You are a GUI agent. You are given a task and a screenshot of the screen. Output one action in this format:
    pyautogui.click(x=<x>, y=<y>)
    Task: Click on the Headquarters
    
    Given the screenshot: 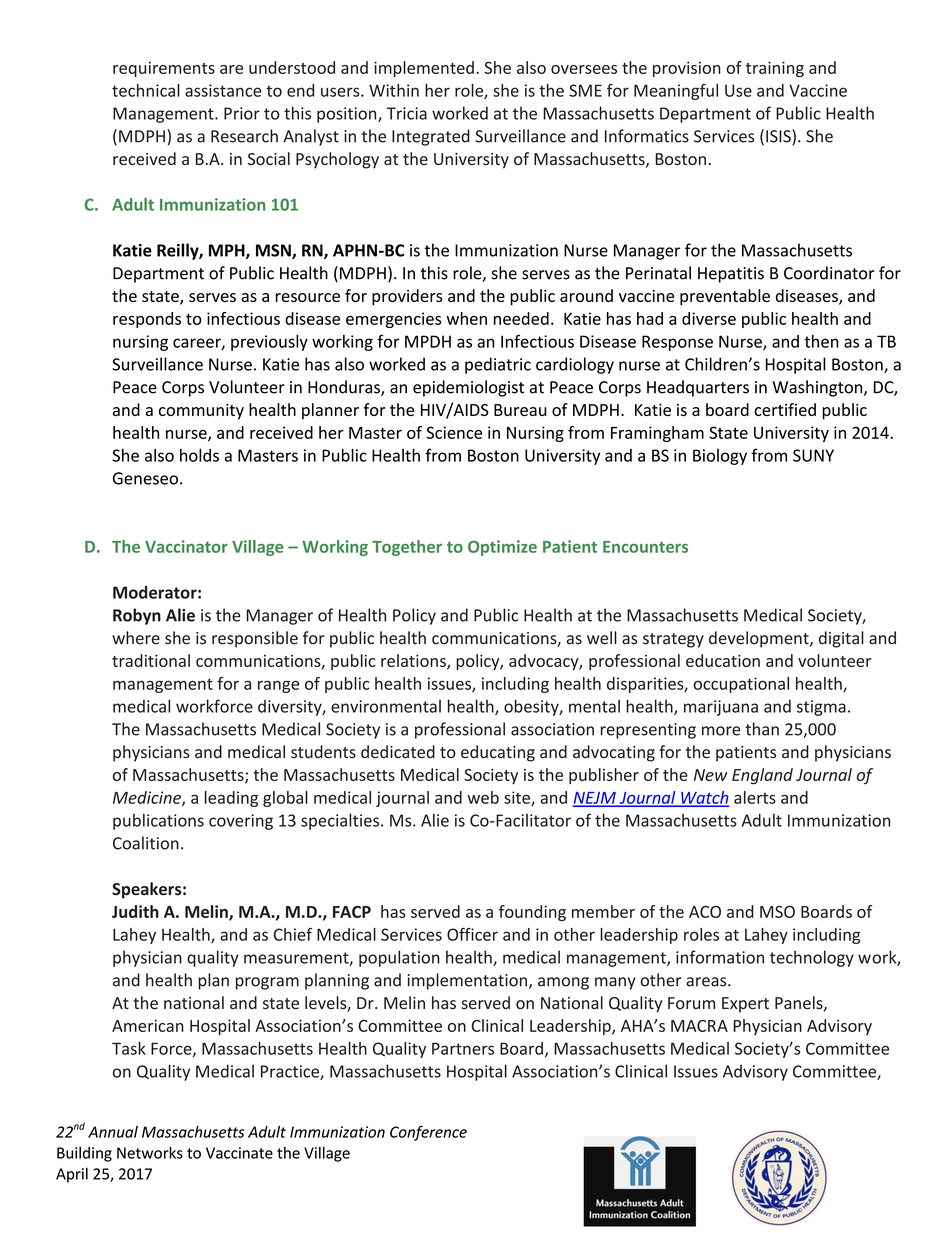 What is the action you would take?
    pyautogui.click(x=698, y=388)
